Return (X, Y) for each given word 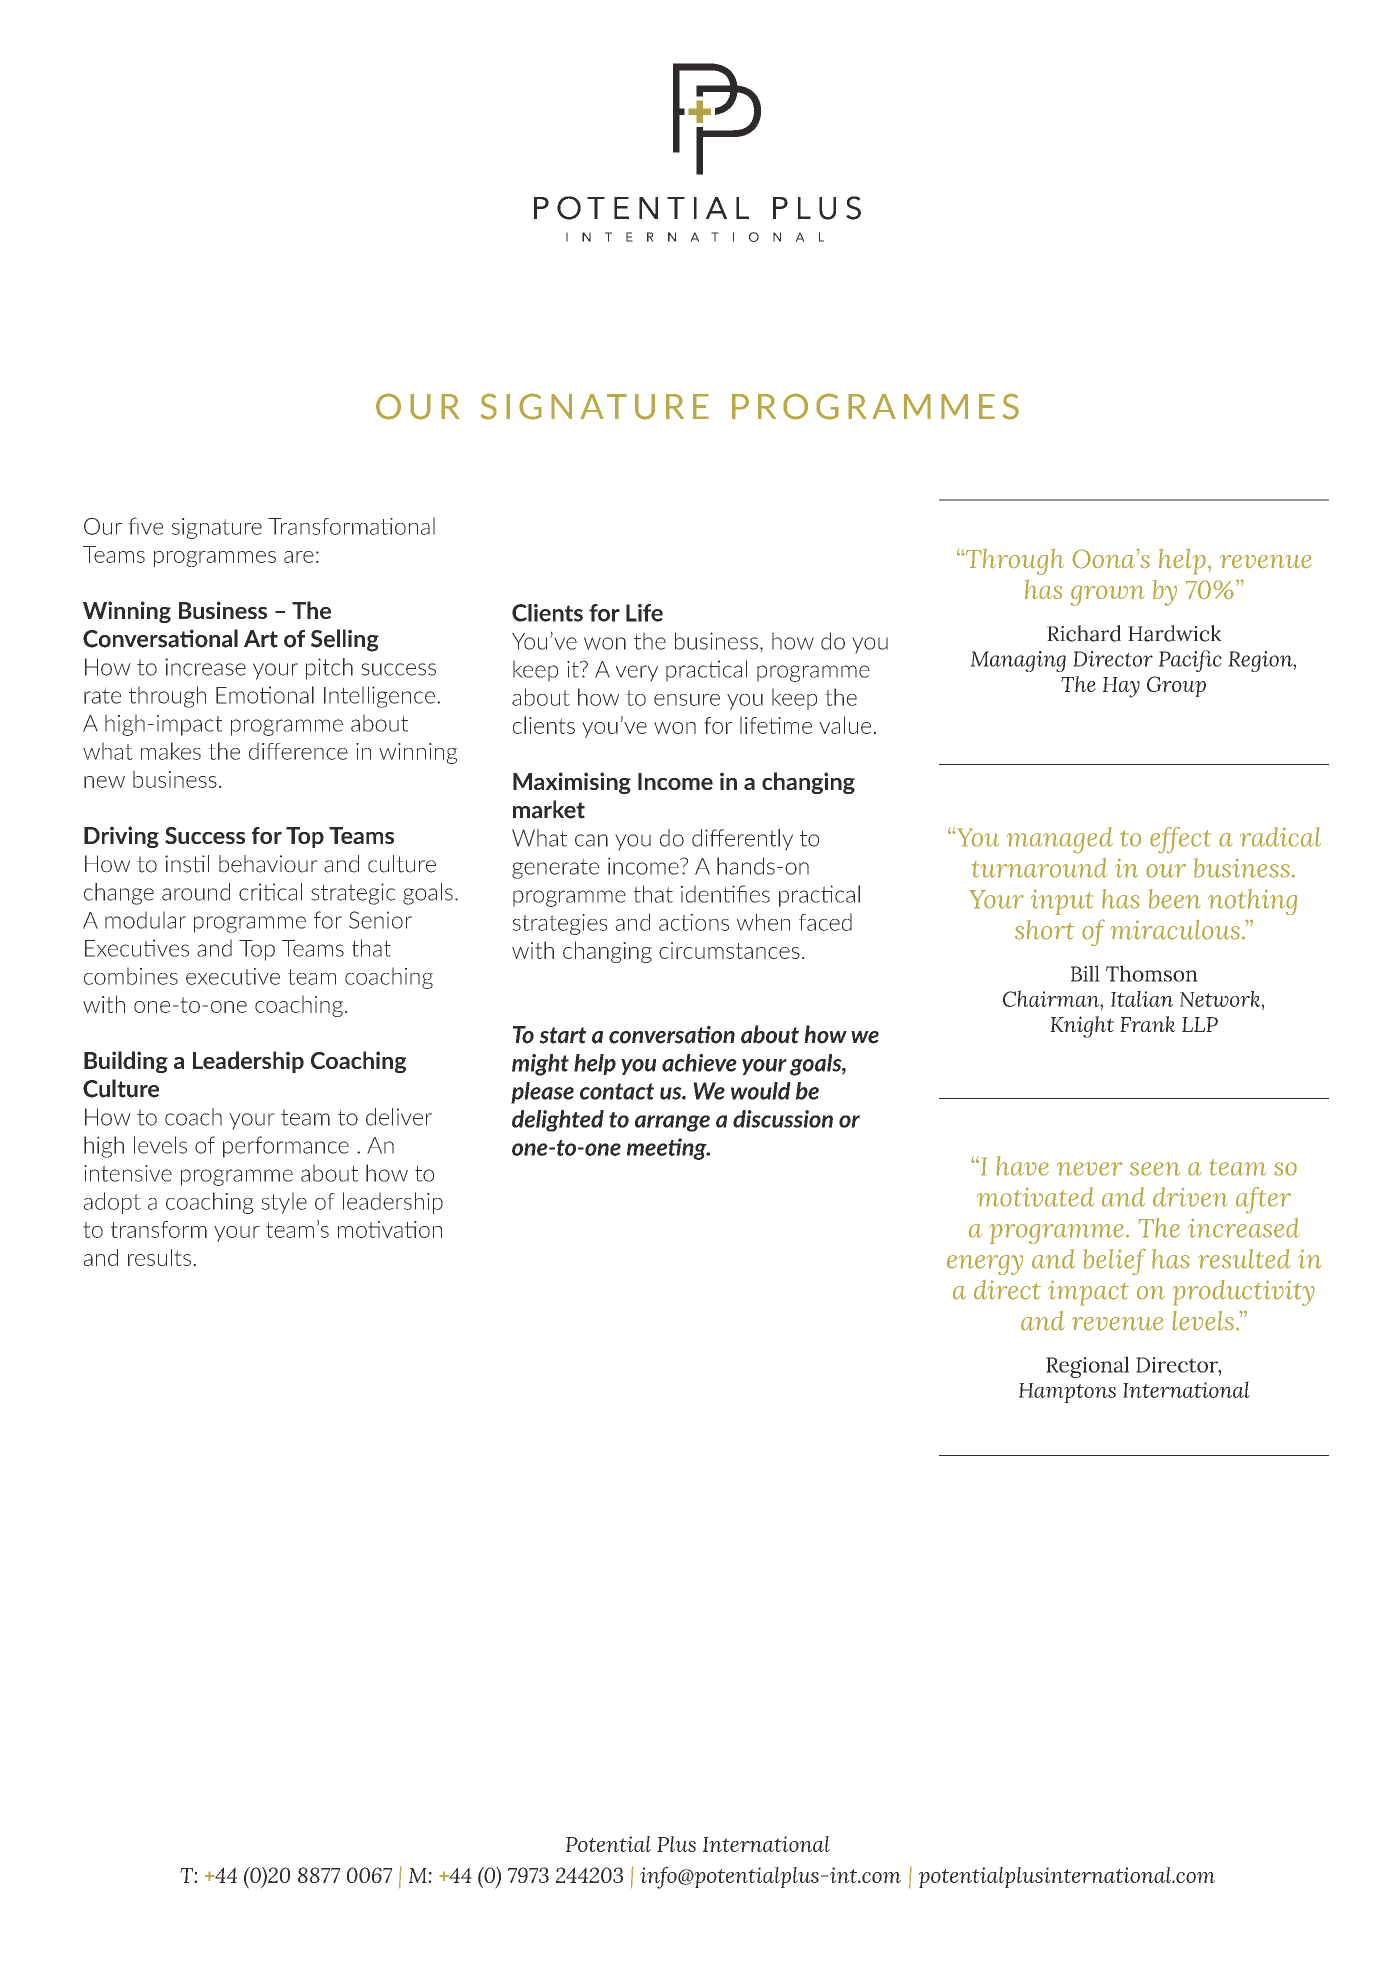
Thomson (1152, 973)
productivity (1244, 1293)
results (159, 1257)
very (637, 673)
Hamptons (1067, 1393)
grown (1107, 595)
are (299, 557)
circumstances (729, 950)
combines (131, 976)
